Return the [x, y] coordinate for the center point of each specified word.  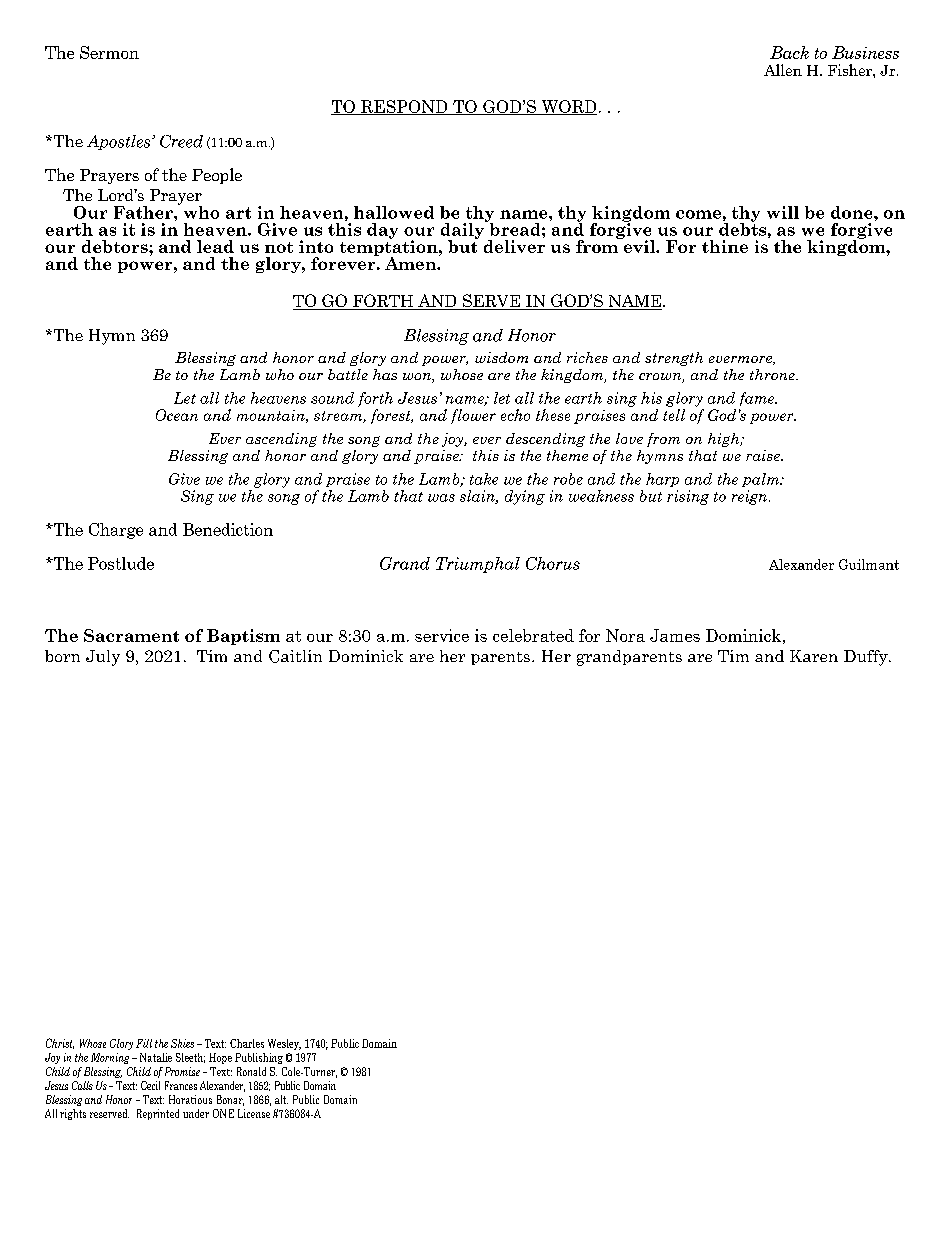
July [103, 658]
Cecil [150, 1085]
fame [758, 399]
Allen [783, 70]
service [442, 635]
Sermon [109, 52]
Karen [814, 656]
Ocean [177, 415]
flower [473, 416]
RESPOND [404, 107]
